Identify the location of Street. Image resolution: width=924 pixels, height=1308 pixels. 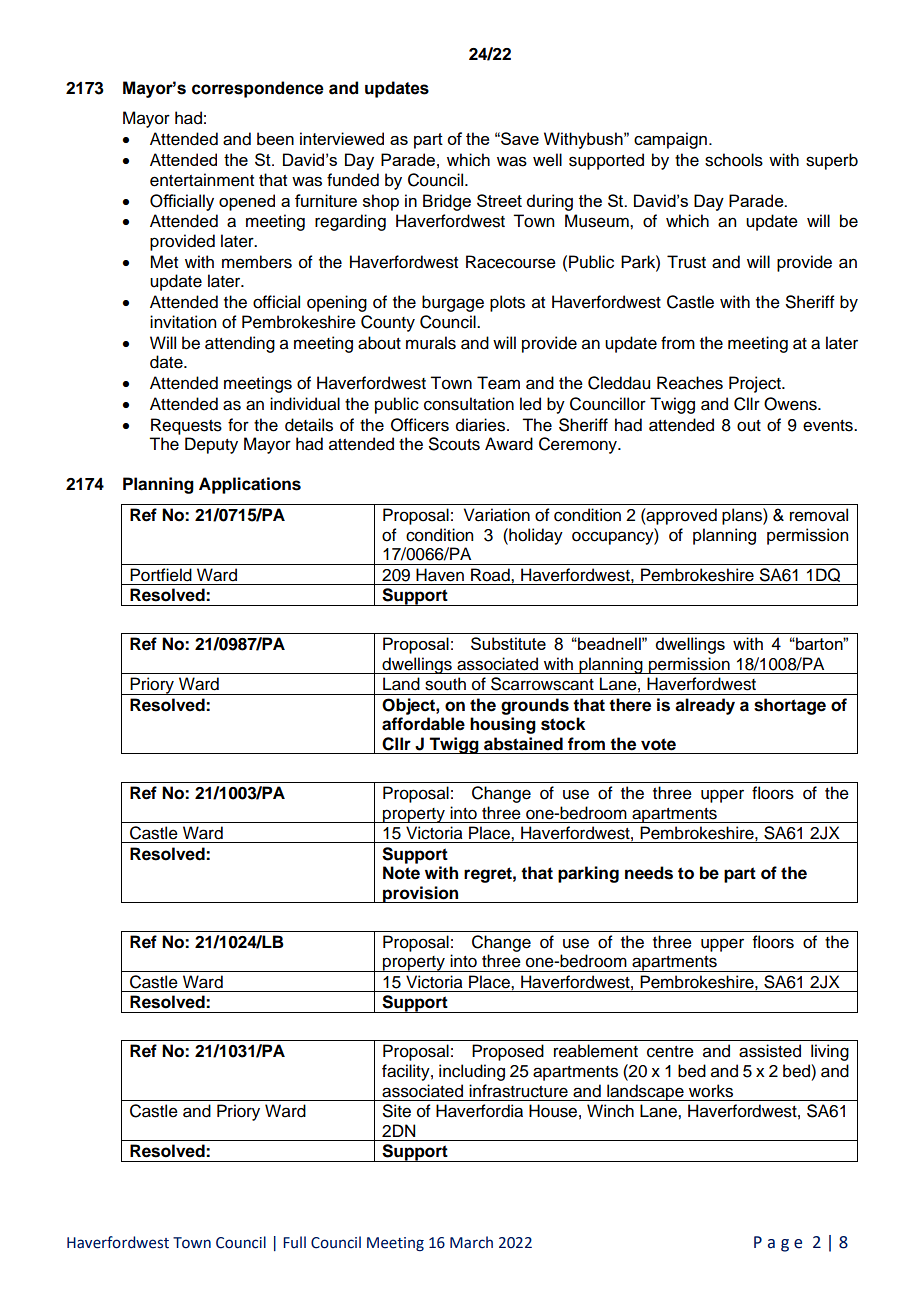
(499, 200).
